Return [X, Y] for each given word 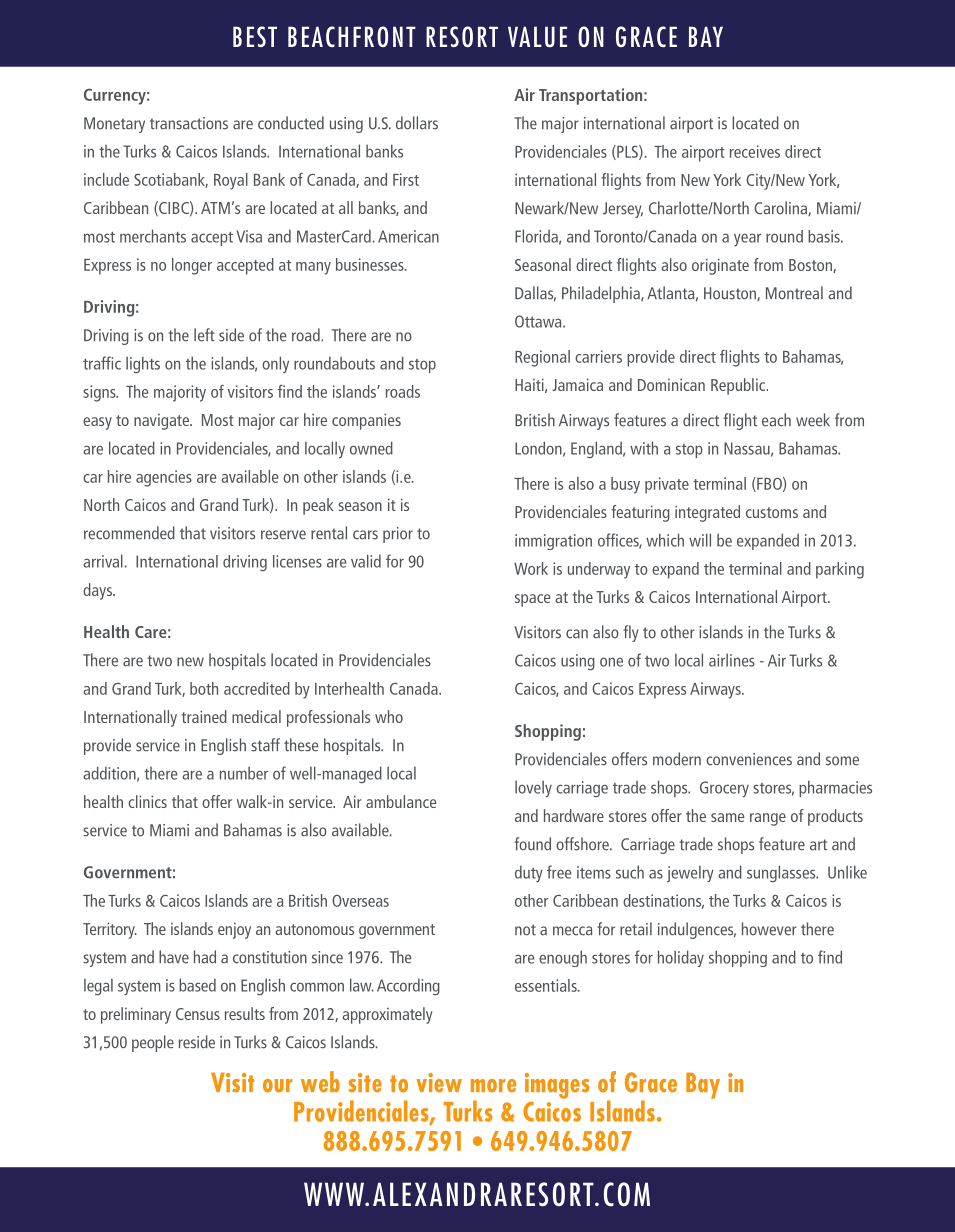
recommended [129, 533]
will [700, 540]
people [153, 1043]
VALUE [537, 37]
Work [531, 568]
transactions [189, 123]
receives [755, 151]
